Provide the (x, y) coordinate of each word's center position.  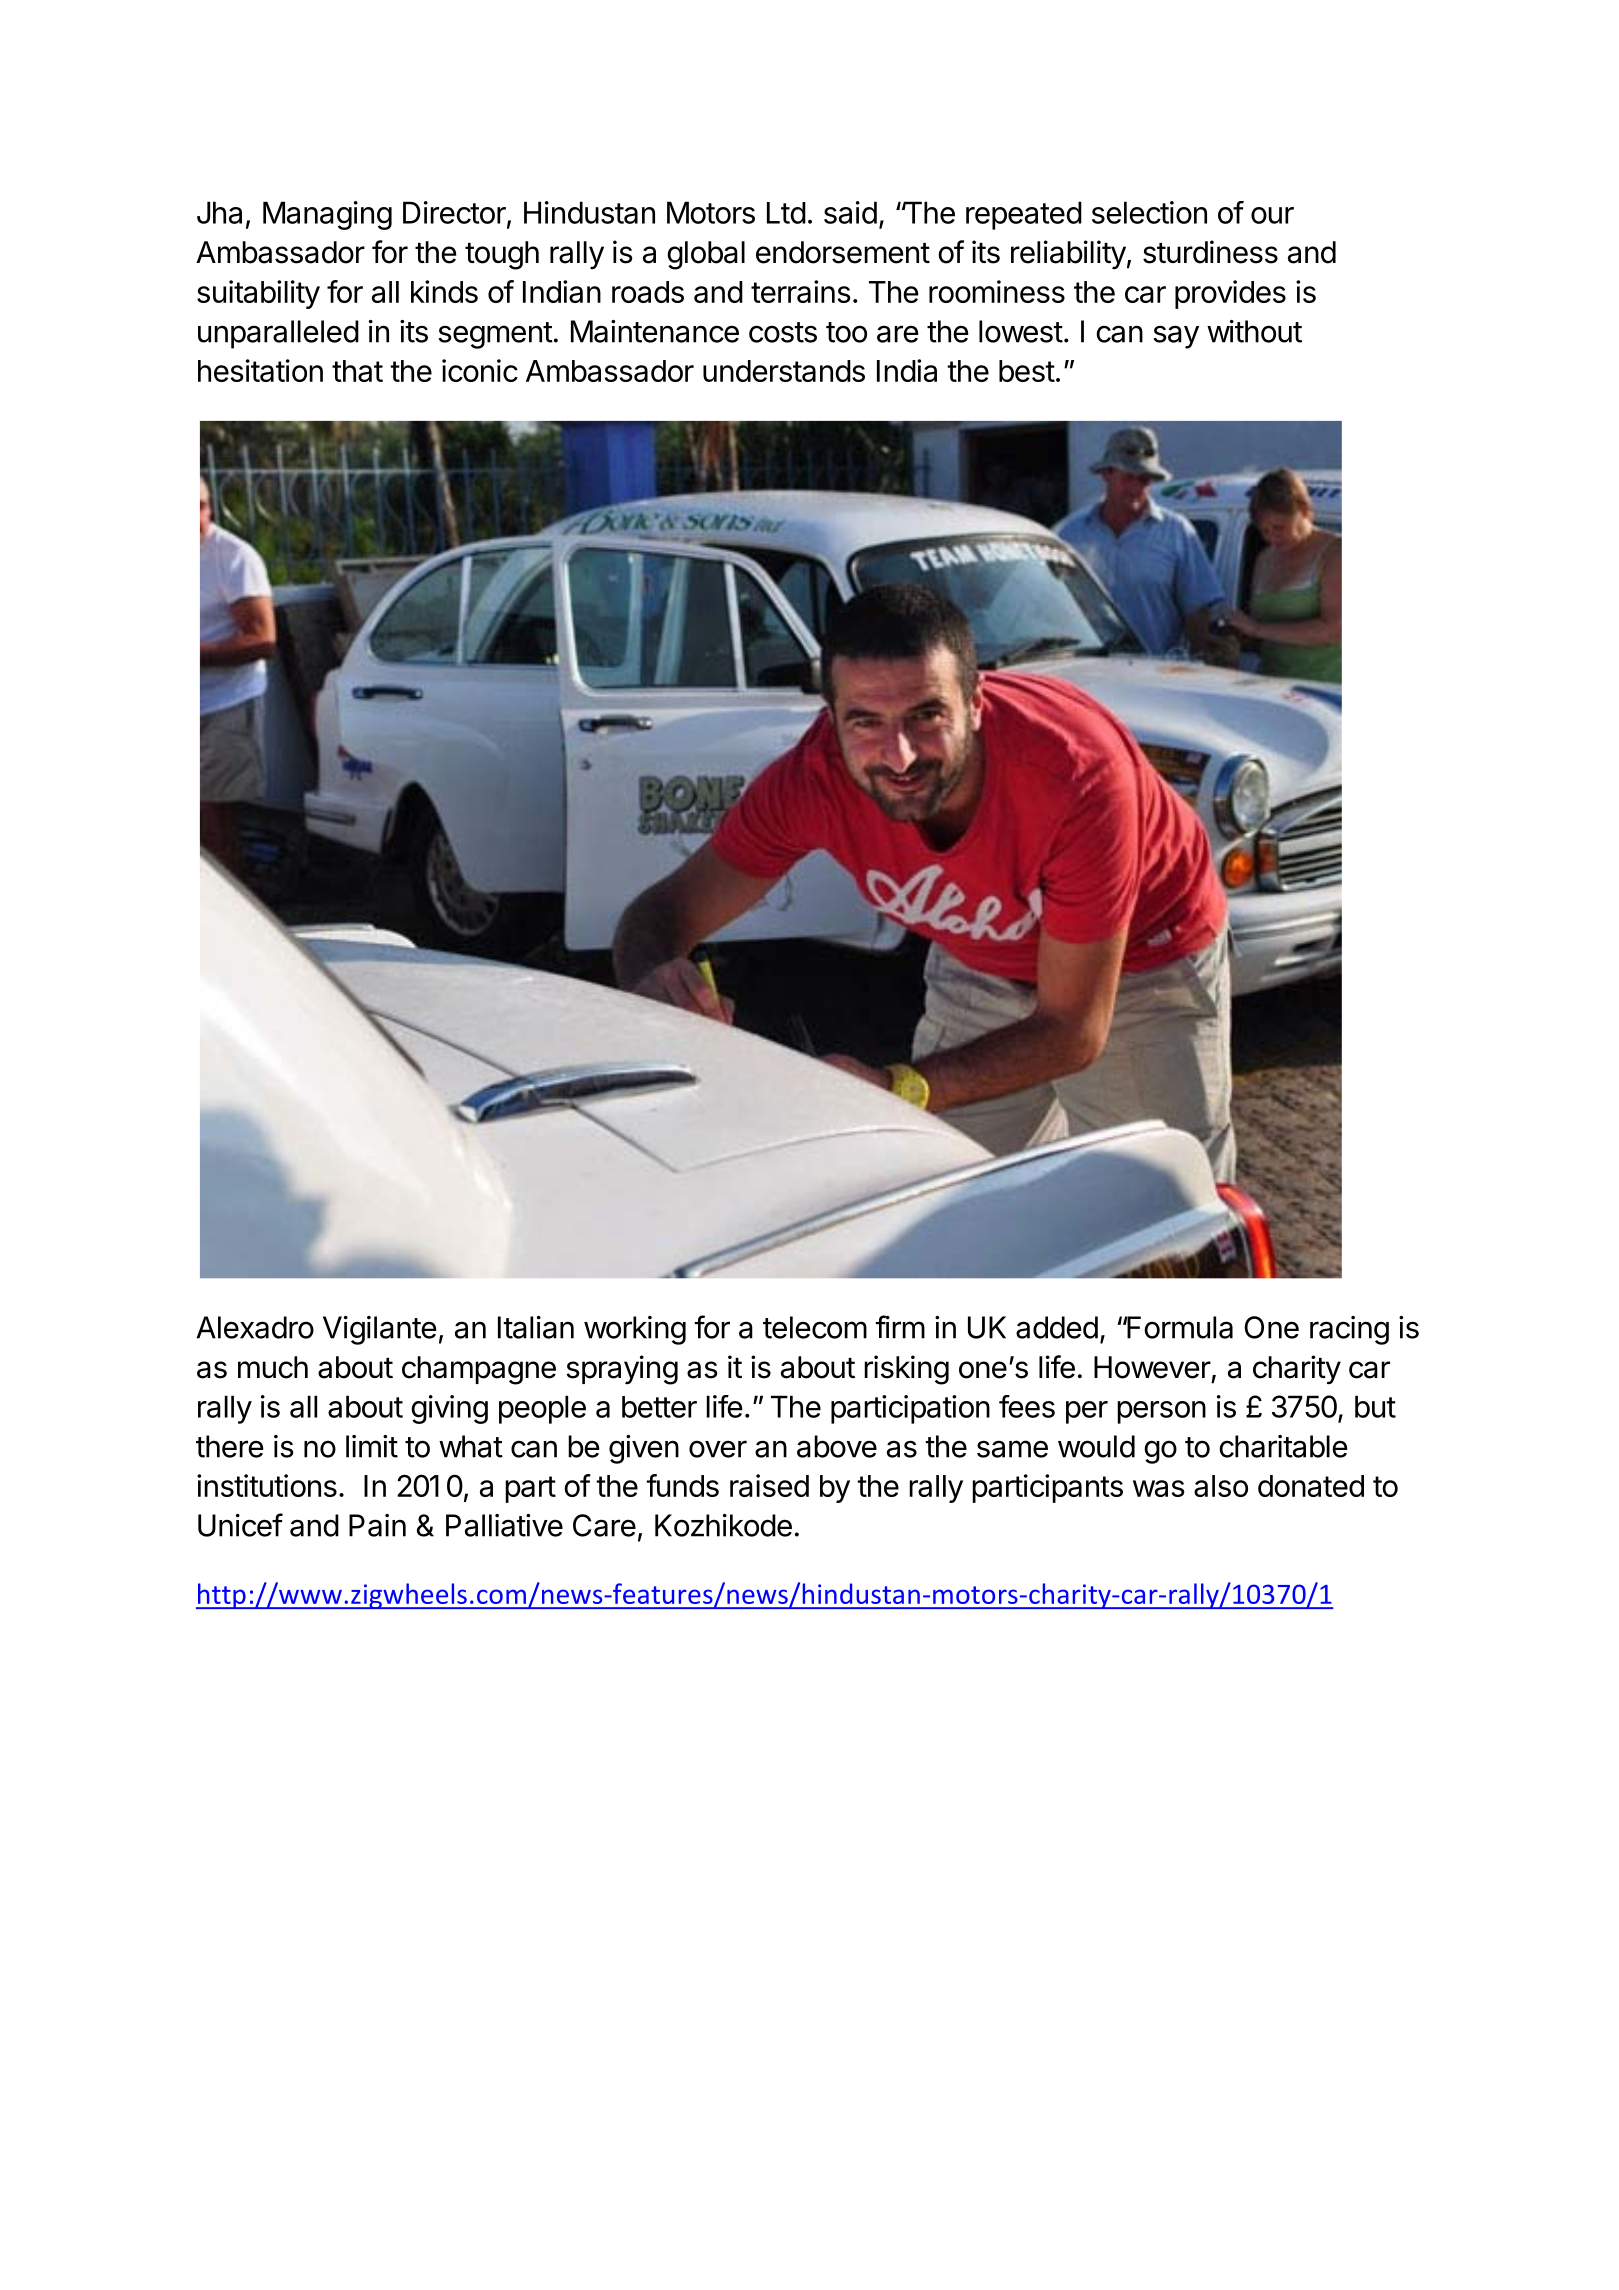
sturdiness (1210, 252)
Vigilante (380, 1330)
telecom (815, 1327)
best (1027, 371)
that (357, 371)
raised (769, 1485)
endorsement (843, 252)
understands (784, 371)
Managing (327, 215)
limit (372, 1446)
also (1221, 1486)
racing (1349, 1330)
